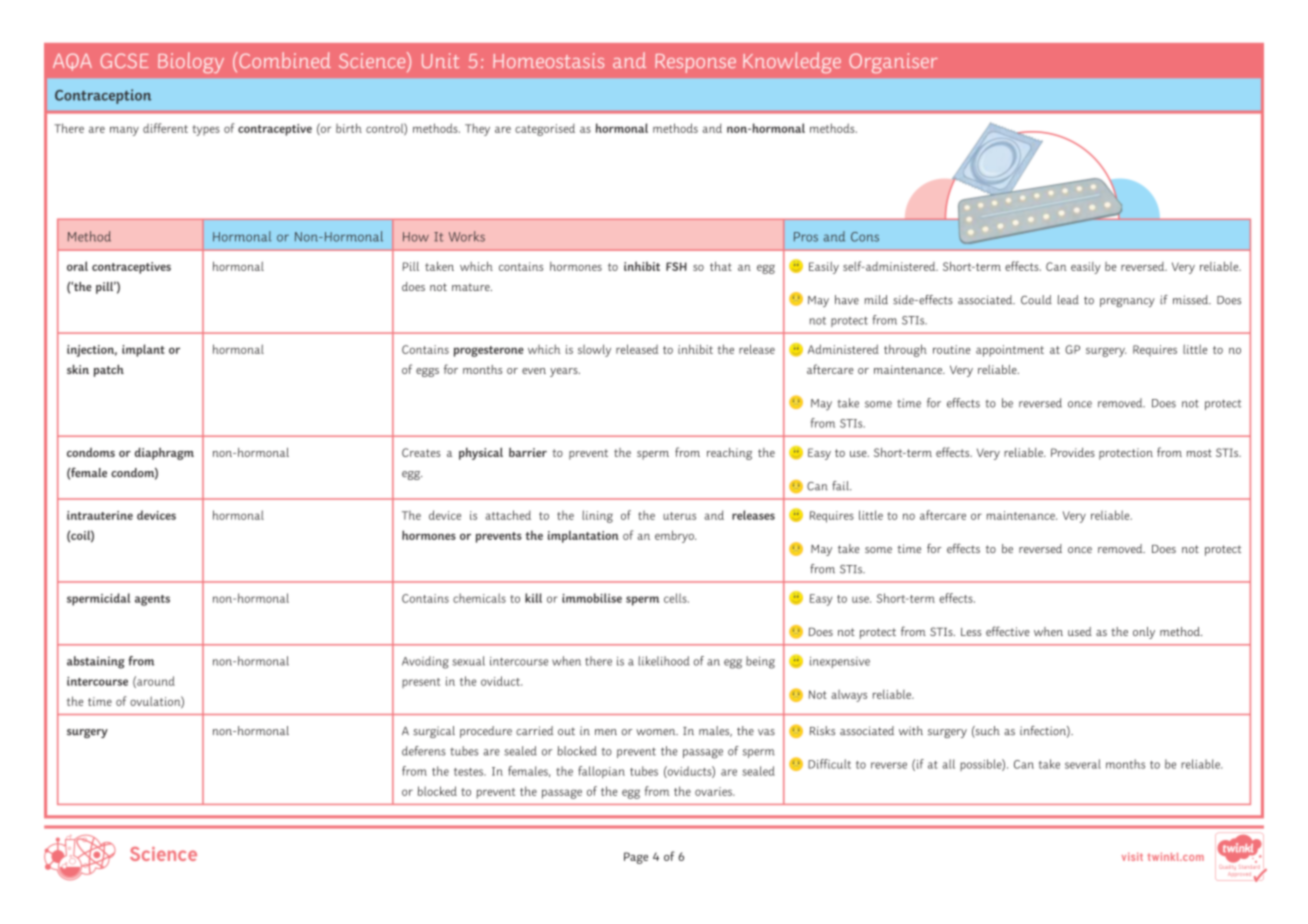 This page has height=924, width=1308. I want to click on likelihood, so click(664, 661).
